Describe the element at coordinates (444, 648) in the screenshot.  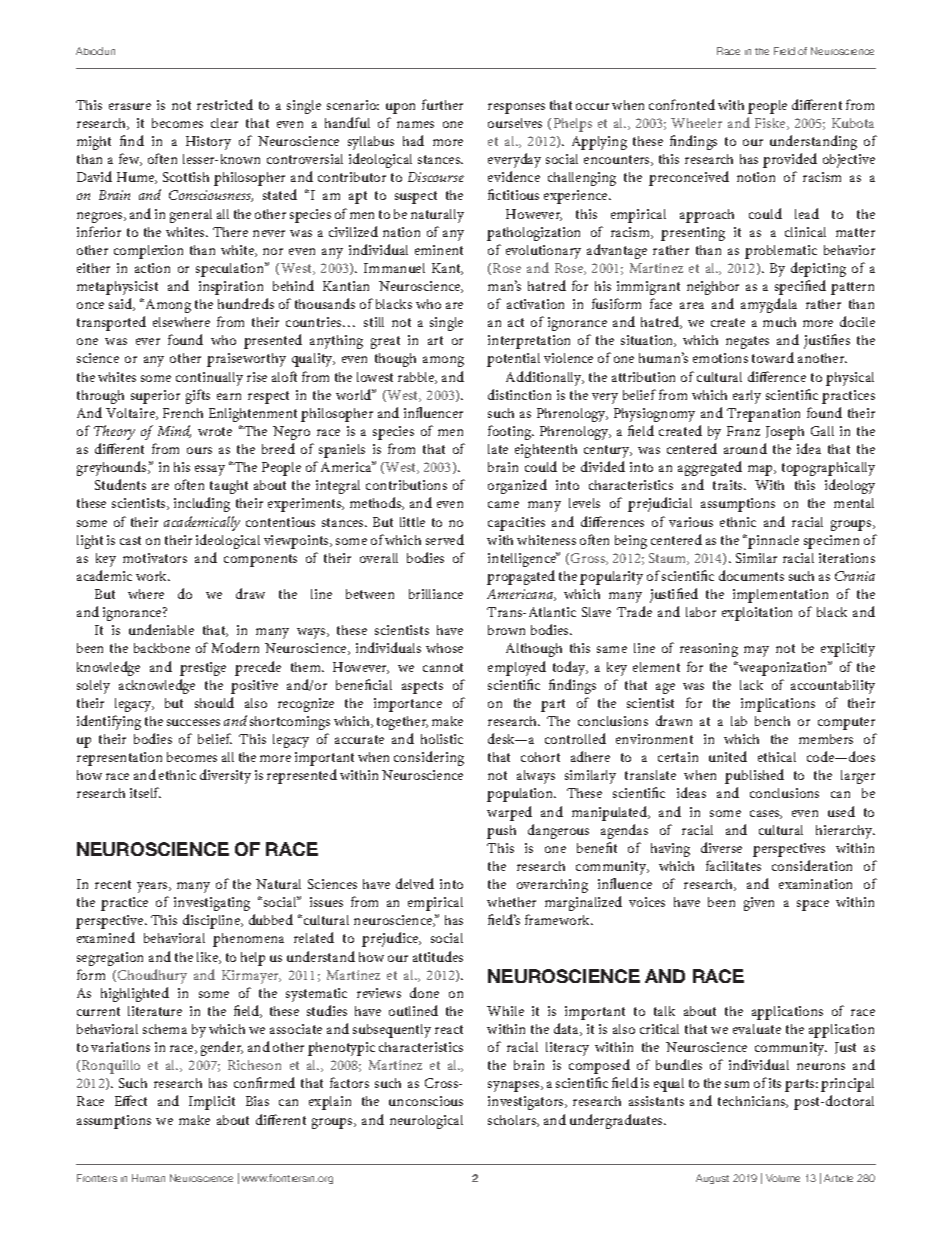
I see `whose` at that location.
